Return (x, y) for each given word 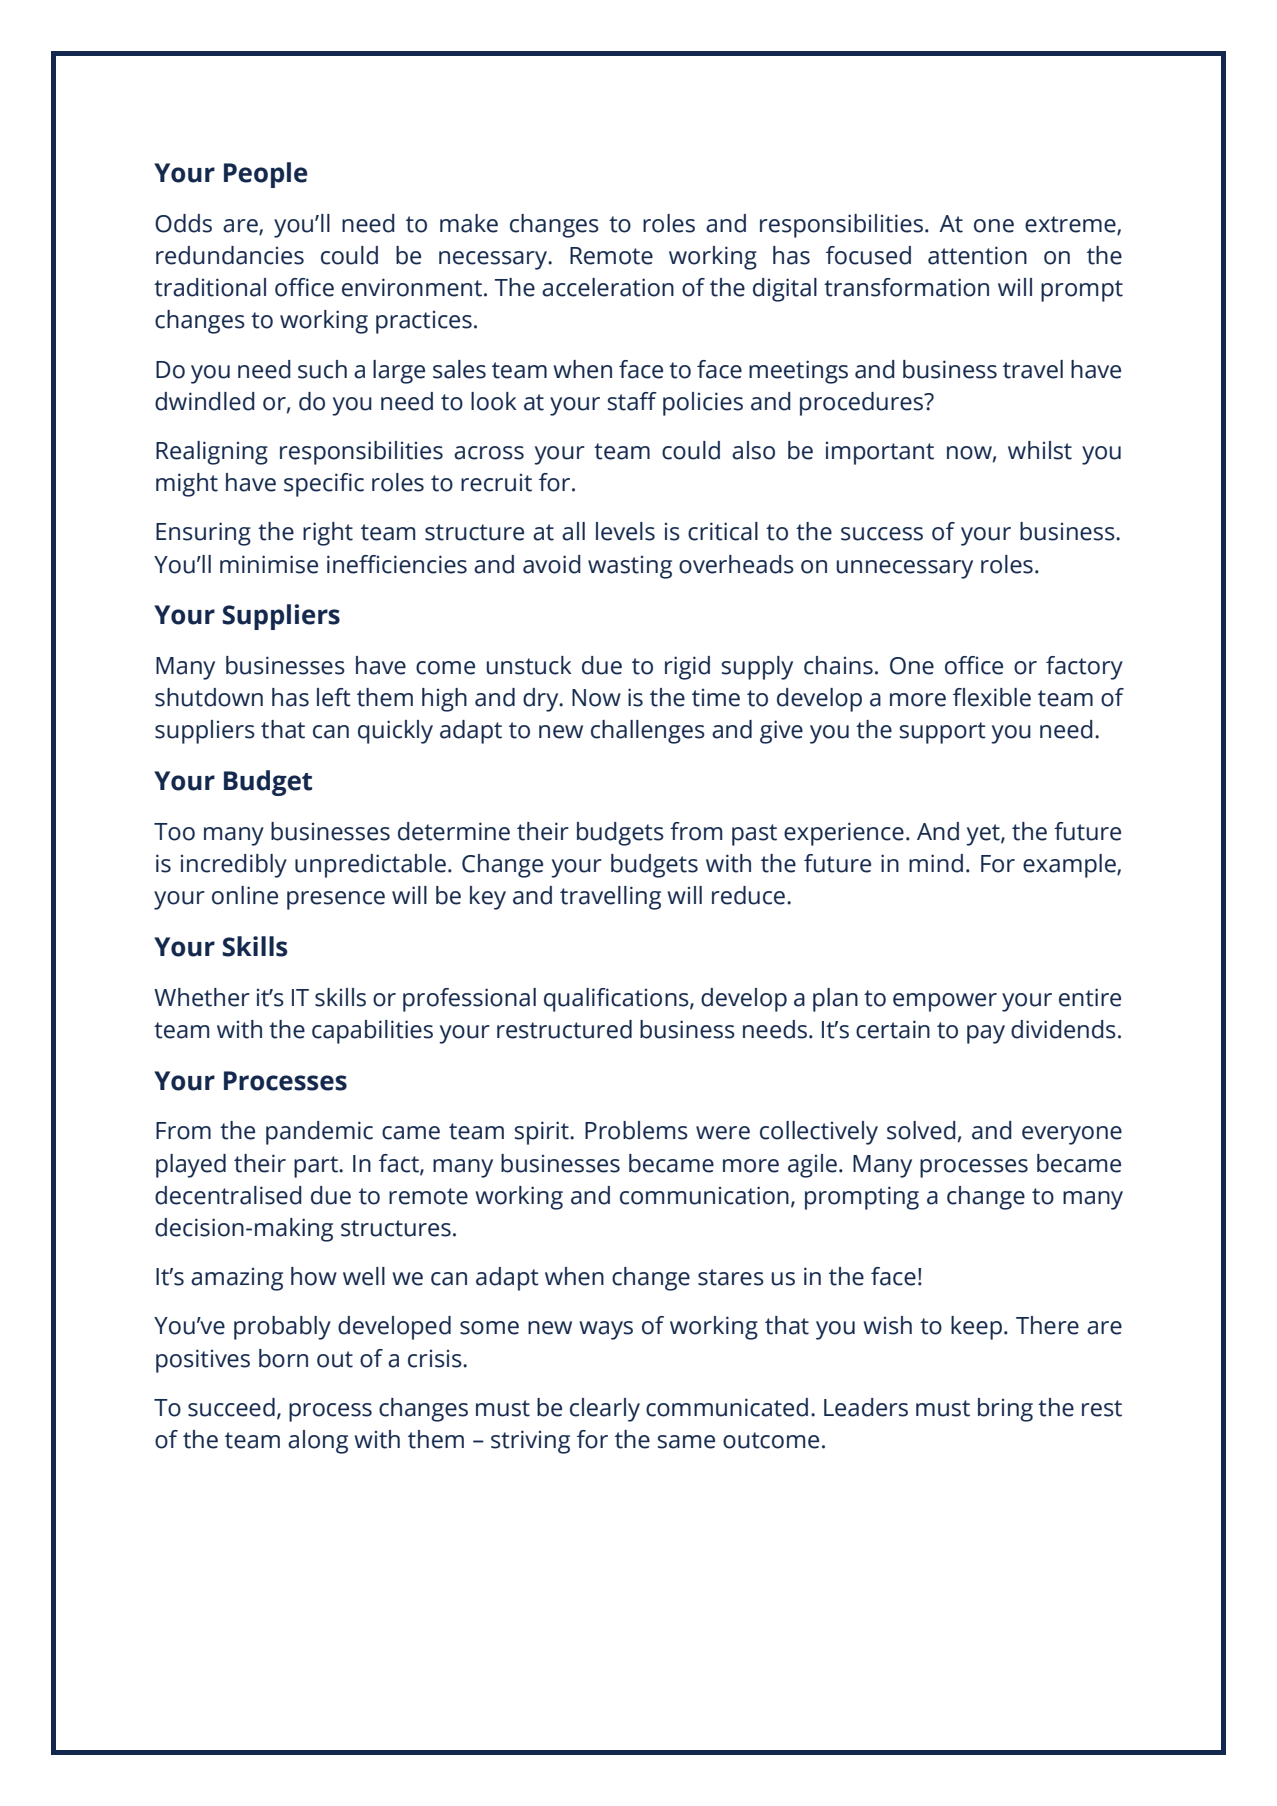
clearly (605, 1410)
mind (936, 863)
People (265, 175)
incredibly (234, 866)
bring (1005, 1410)
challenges (648, 732)
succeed (231, 1407)
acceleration (608, 287)
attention (977, 255)
